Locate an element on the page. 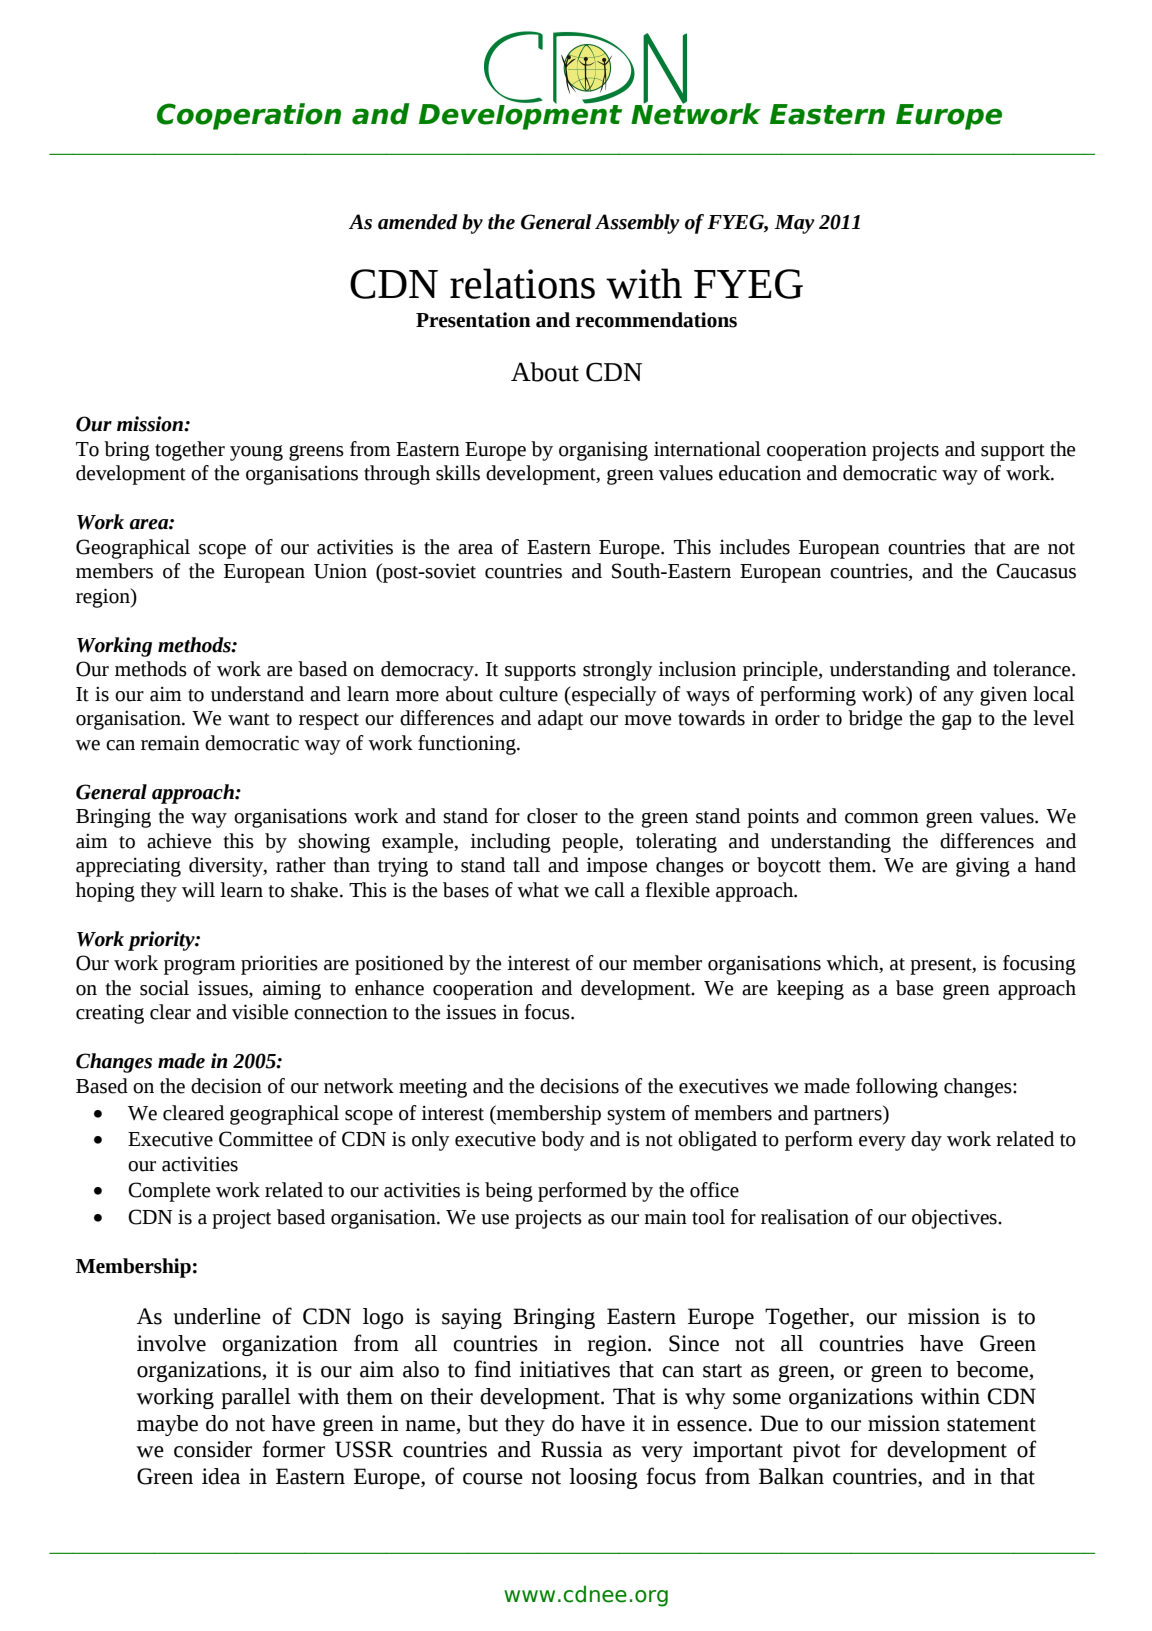 The width and height of the document is (1152, 1631). relations is located at coordinates (522, 283).
